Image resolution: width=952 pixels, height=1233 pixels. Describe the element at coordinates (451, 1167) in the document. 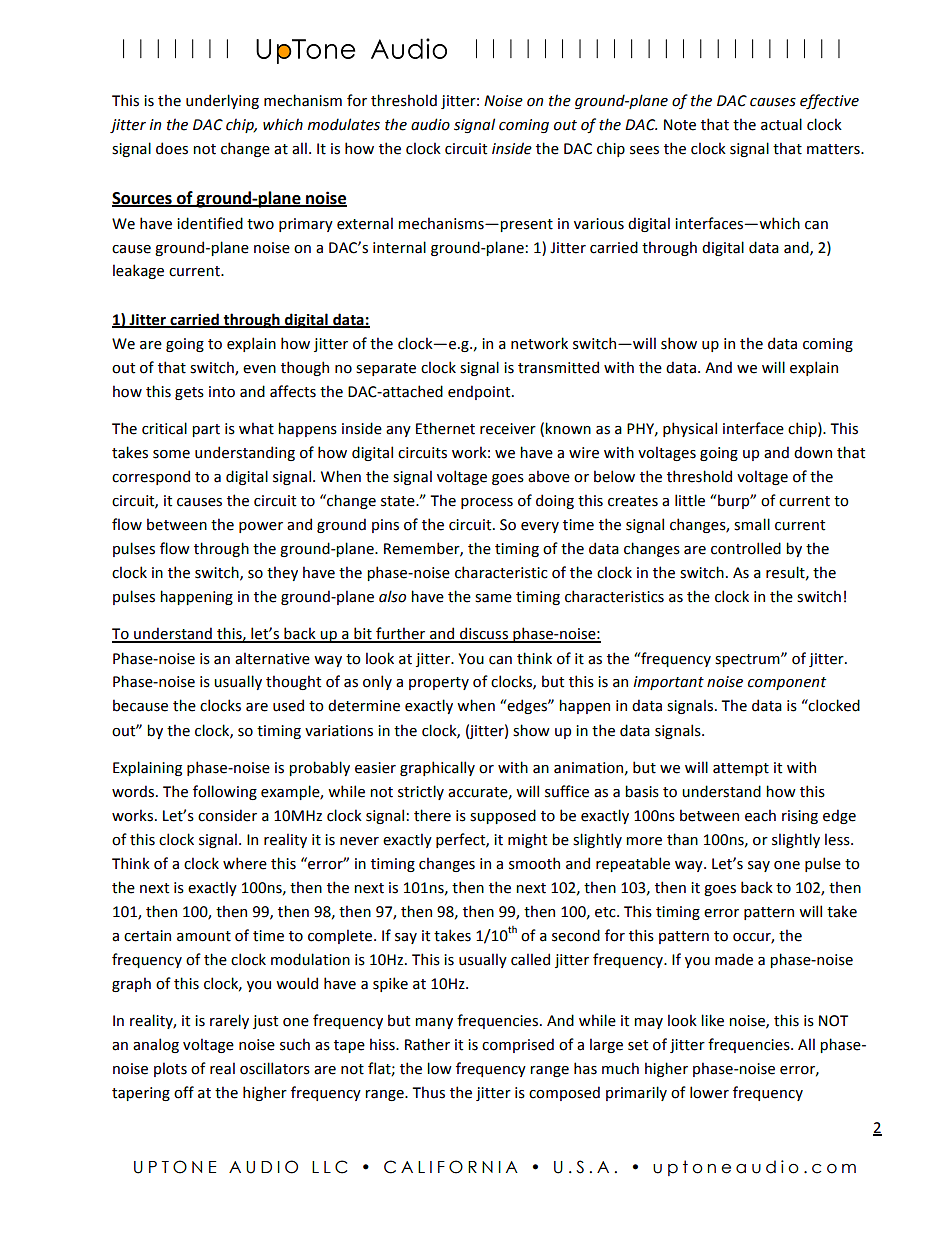

I see `CALIFORNIA` at that location.
